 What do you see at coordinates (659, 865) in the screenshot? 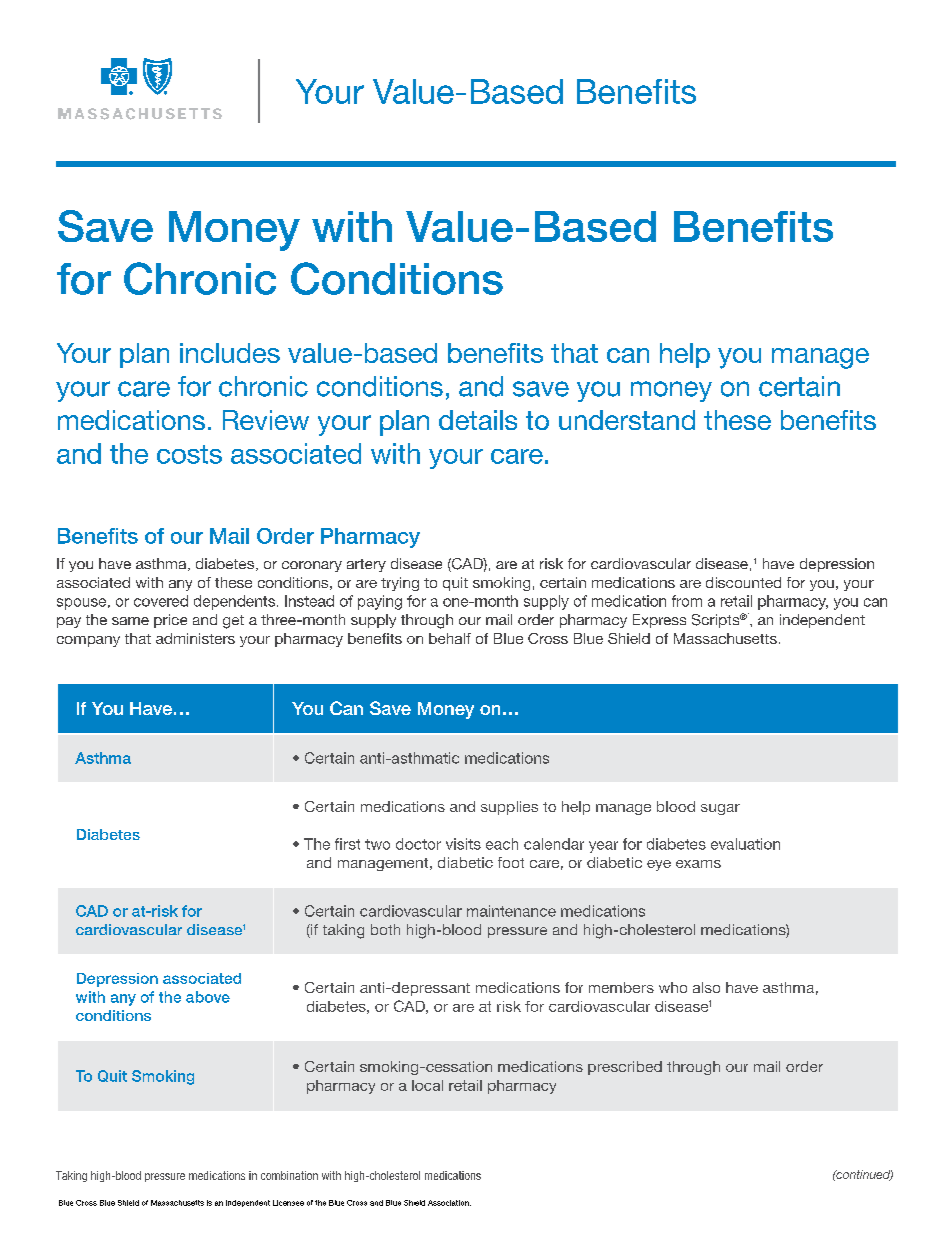
I see `eye` at bounding box center [659, 865].
